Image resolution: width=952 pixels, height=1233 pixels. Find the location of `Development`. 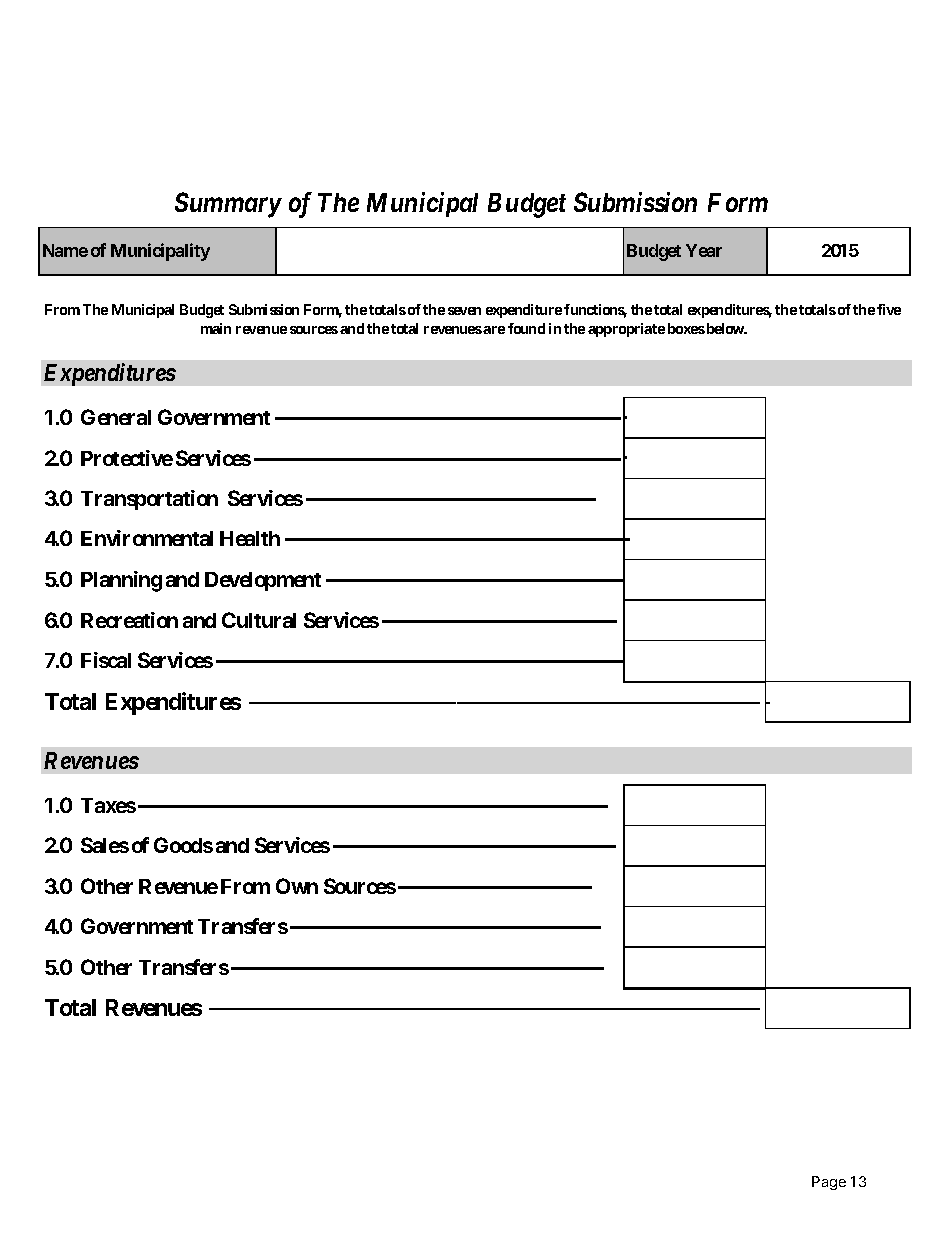

Development is located at coordinates (263, 581).
